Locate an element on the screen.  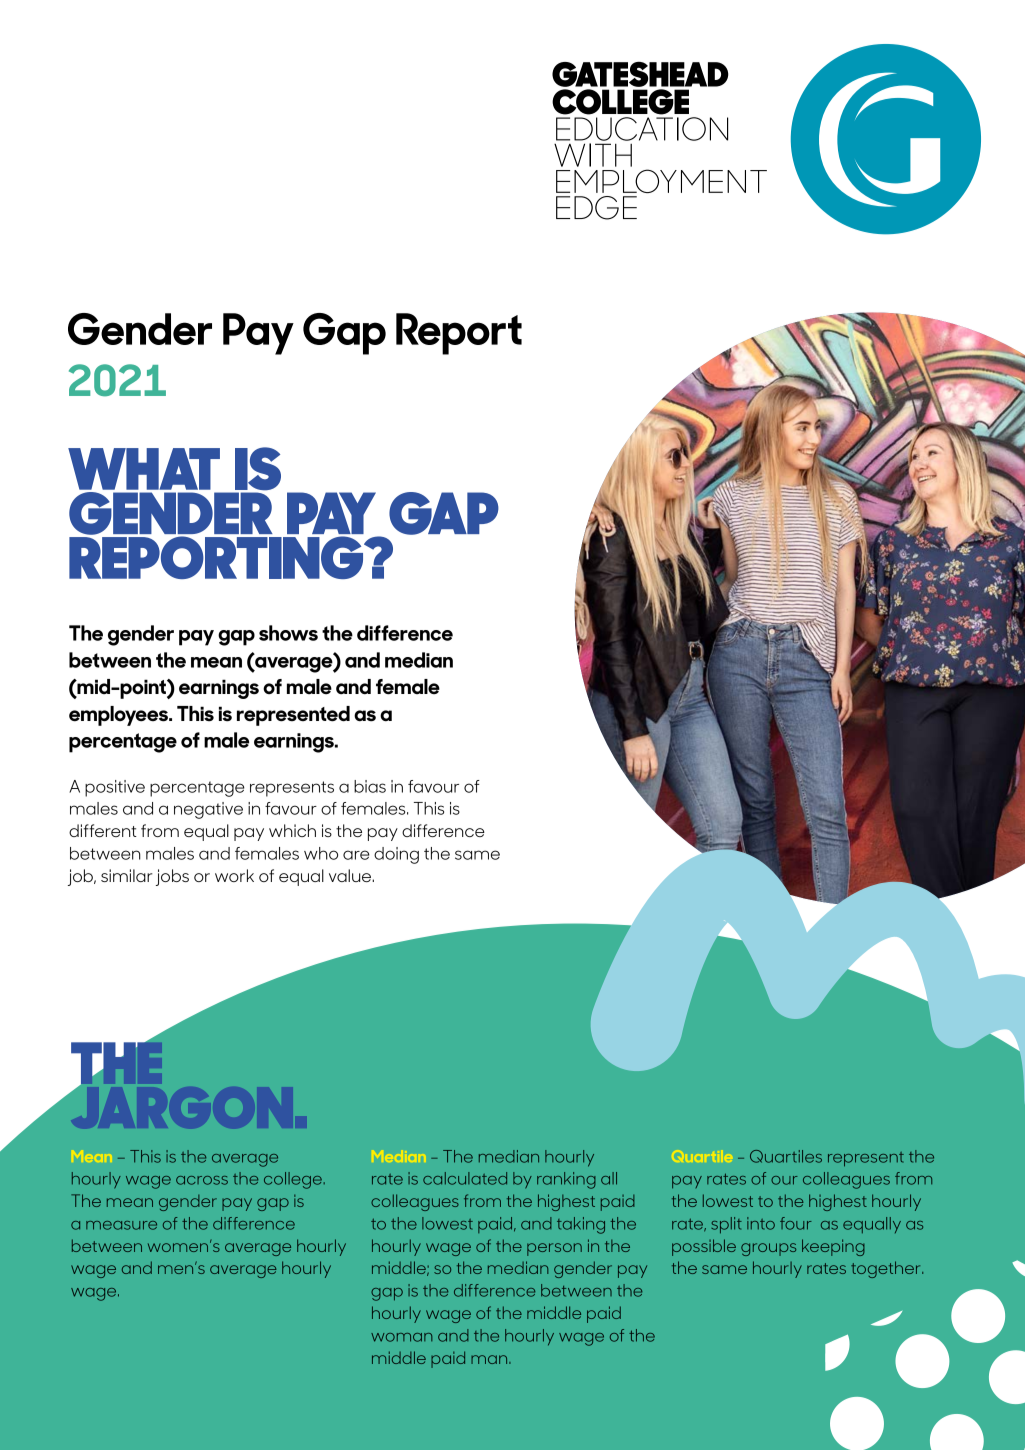
negative is located at coordinates (208, 810).
